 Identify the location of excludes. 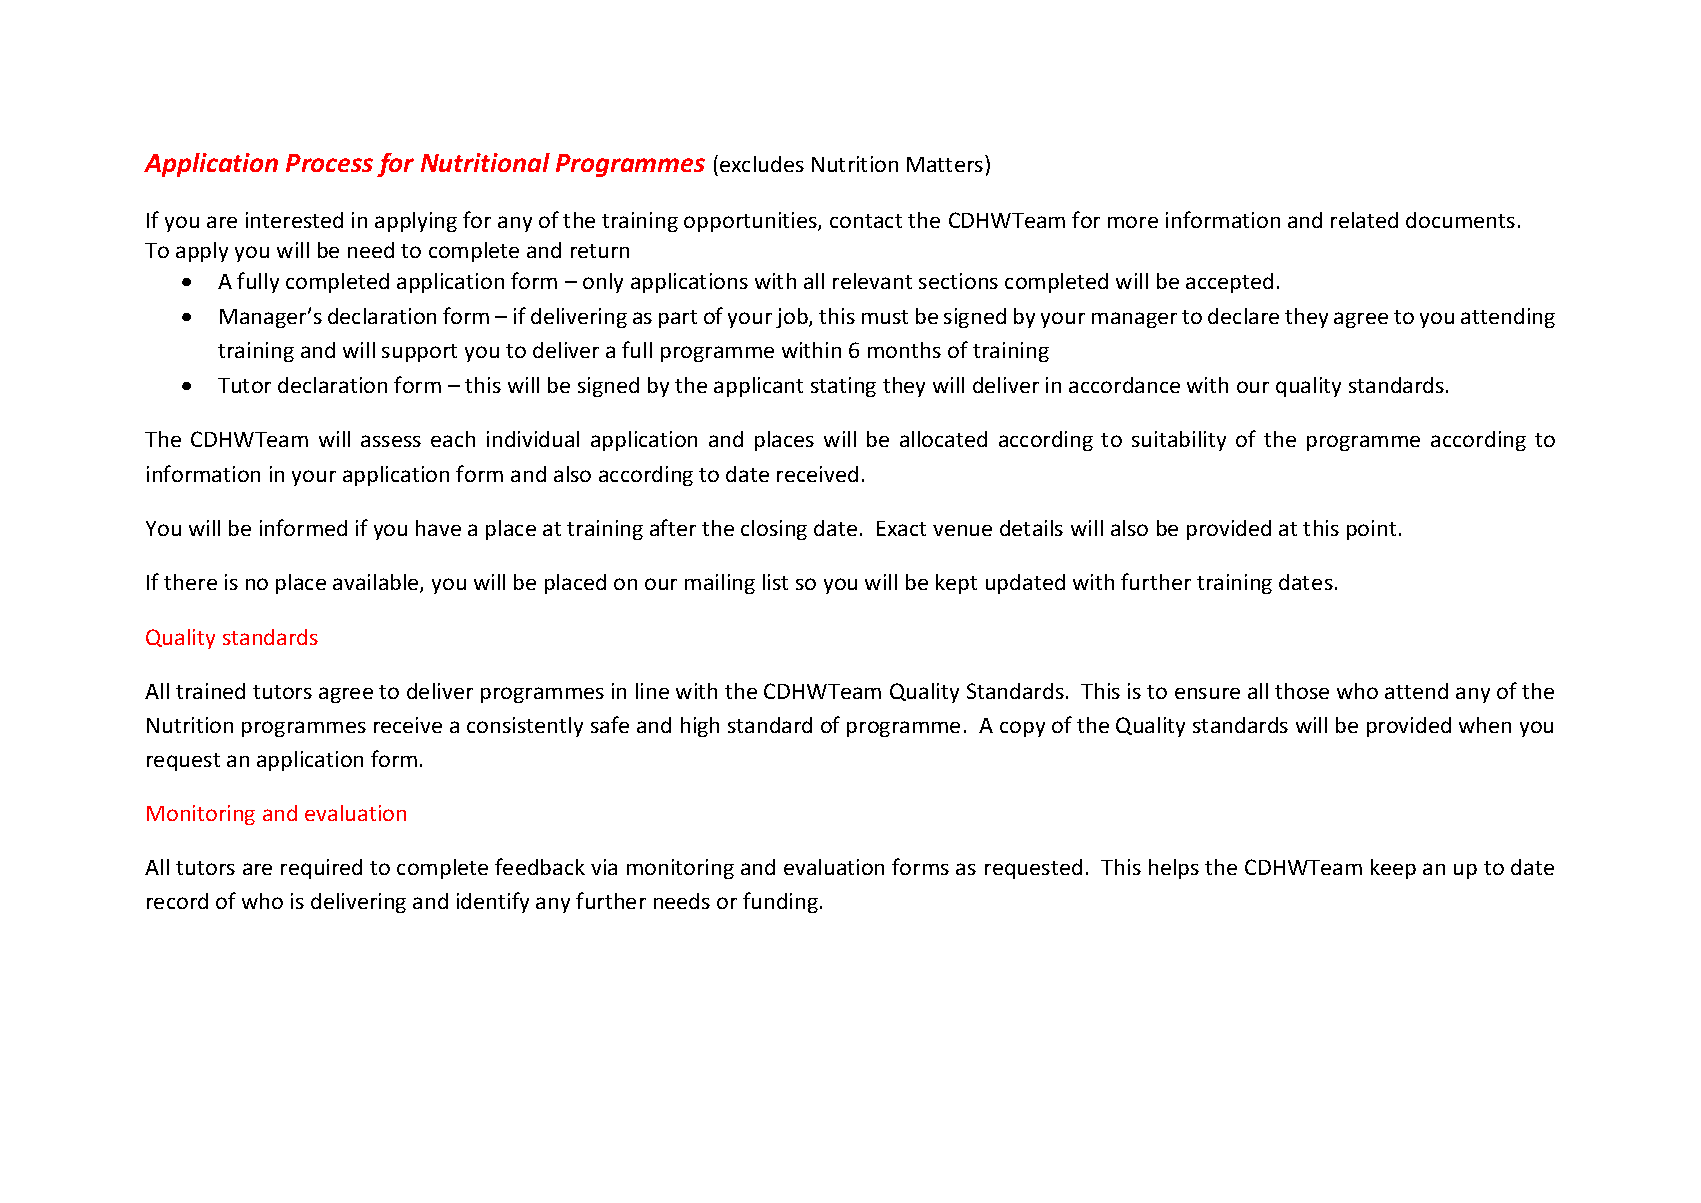
(762, 164).
